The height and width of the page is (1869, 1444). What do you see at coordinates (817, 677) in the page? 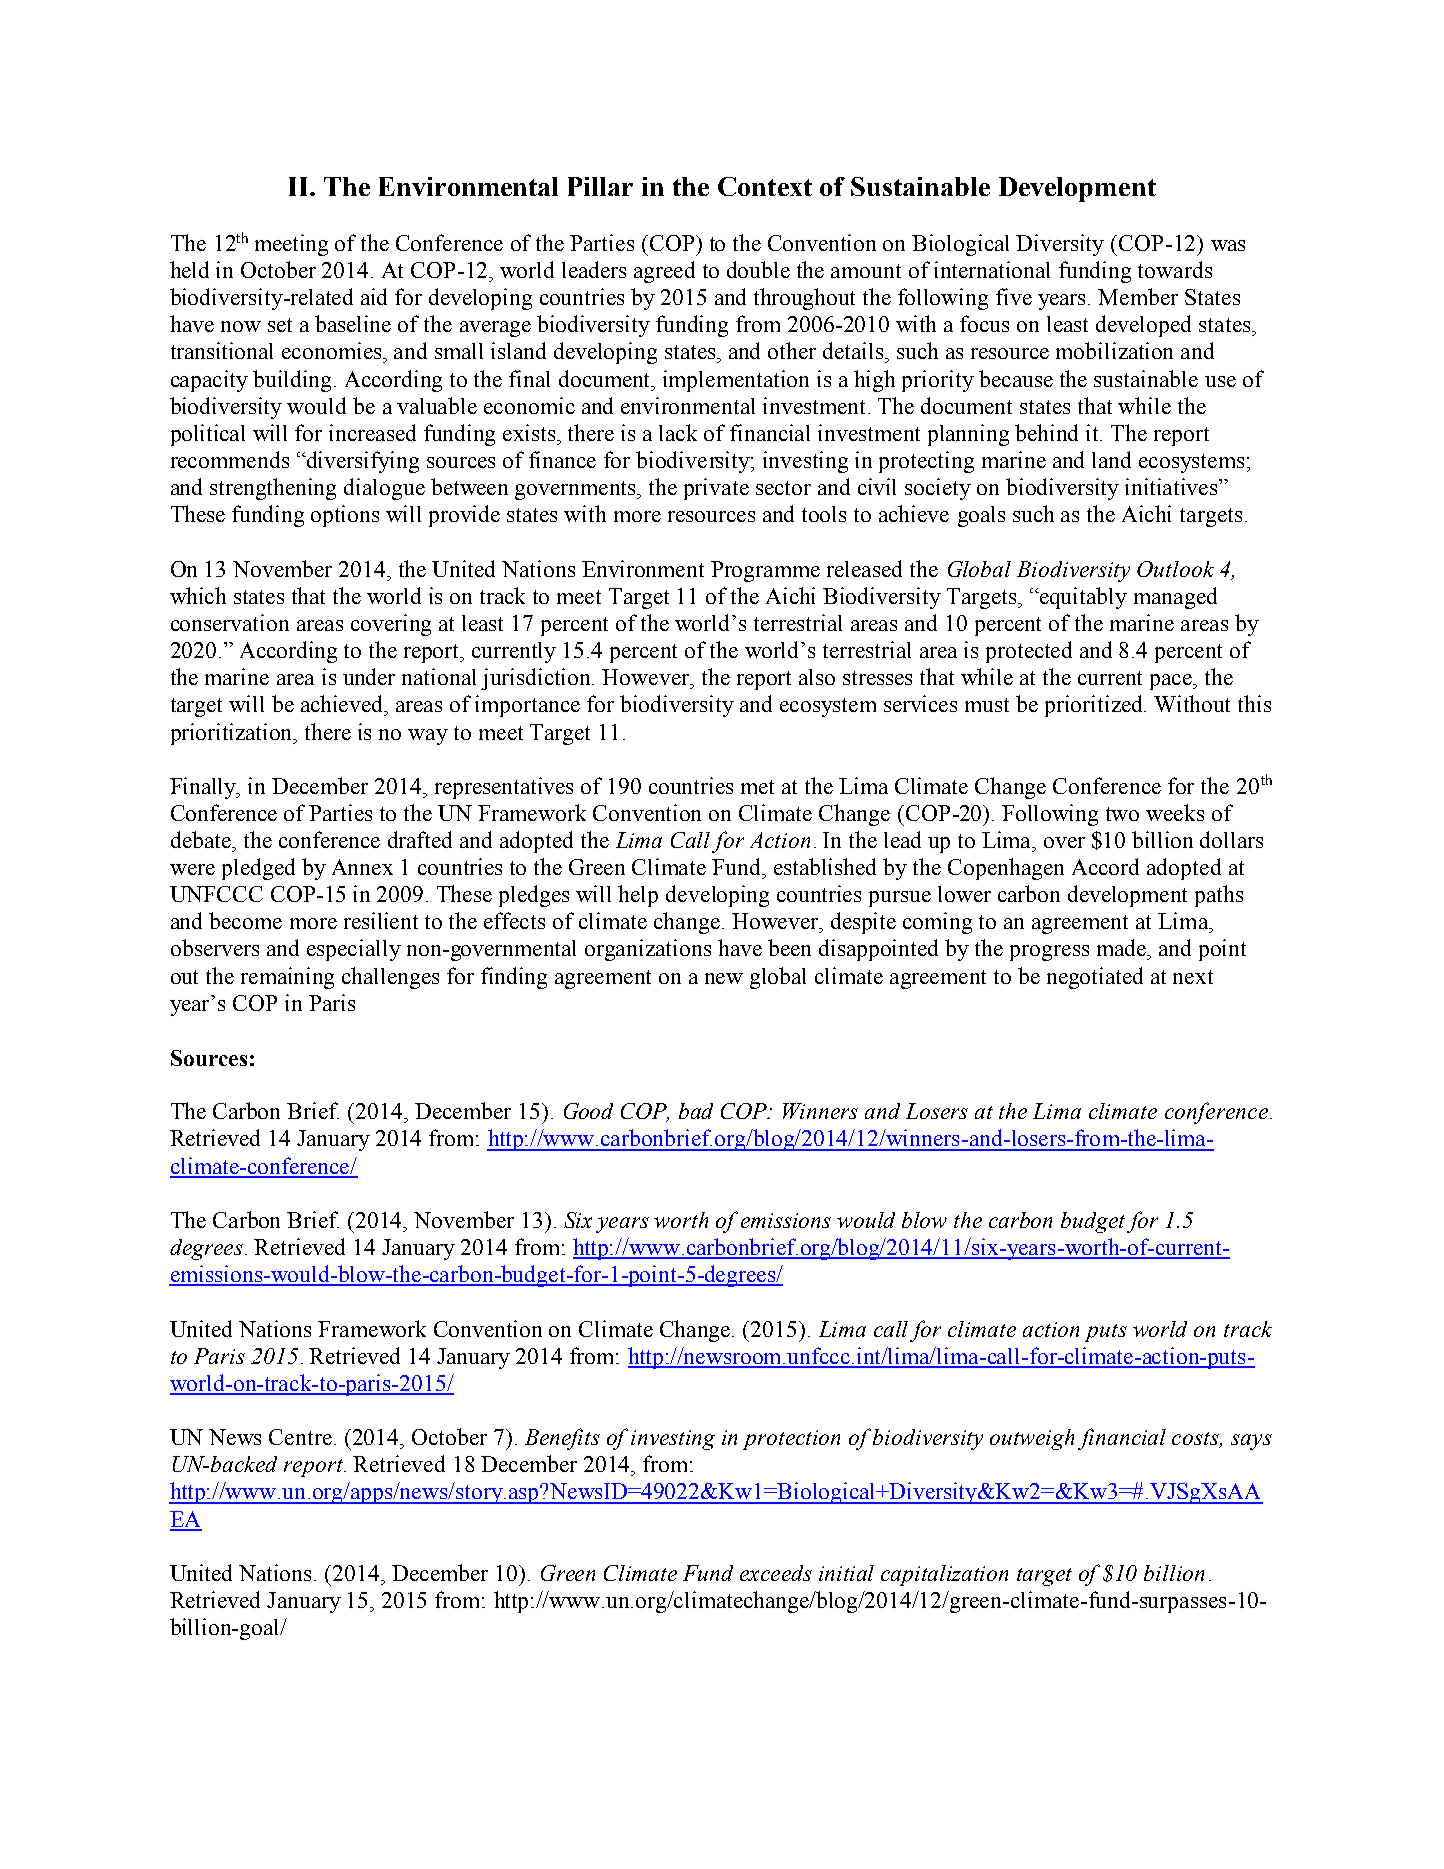
I see `also` at bounding box center [817, 677].
